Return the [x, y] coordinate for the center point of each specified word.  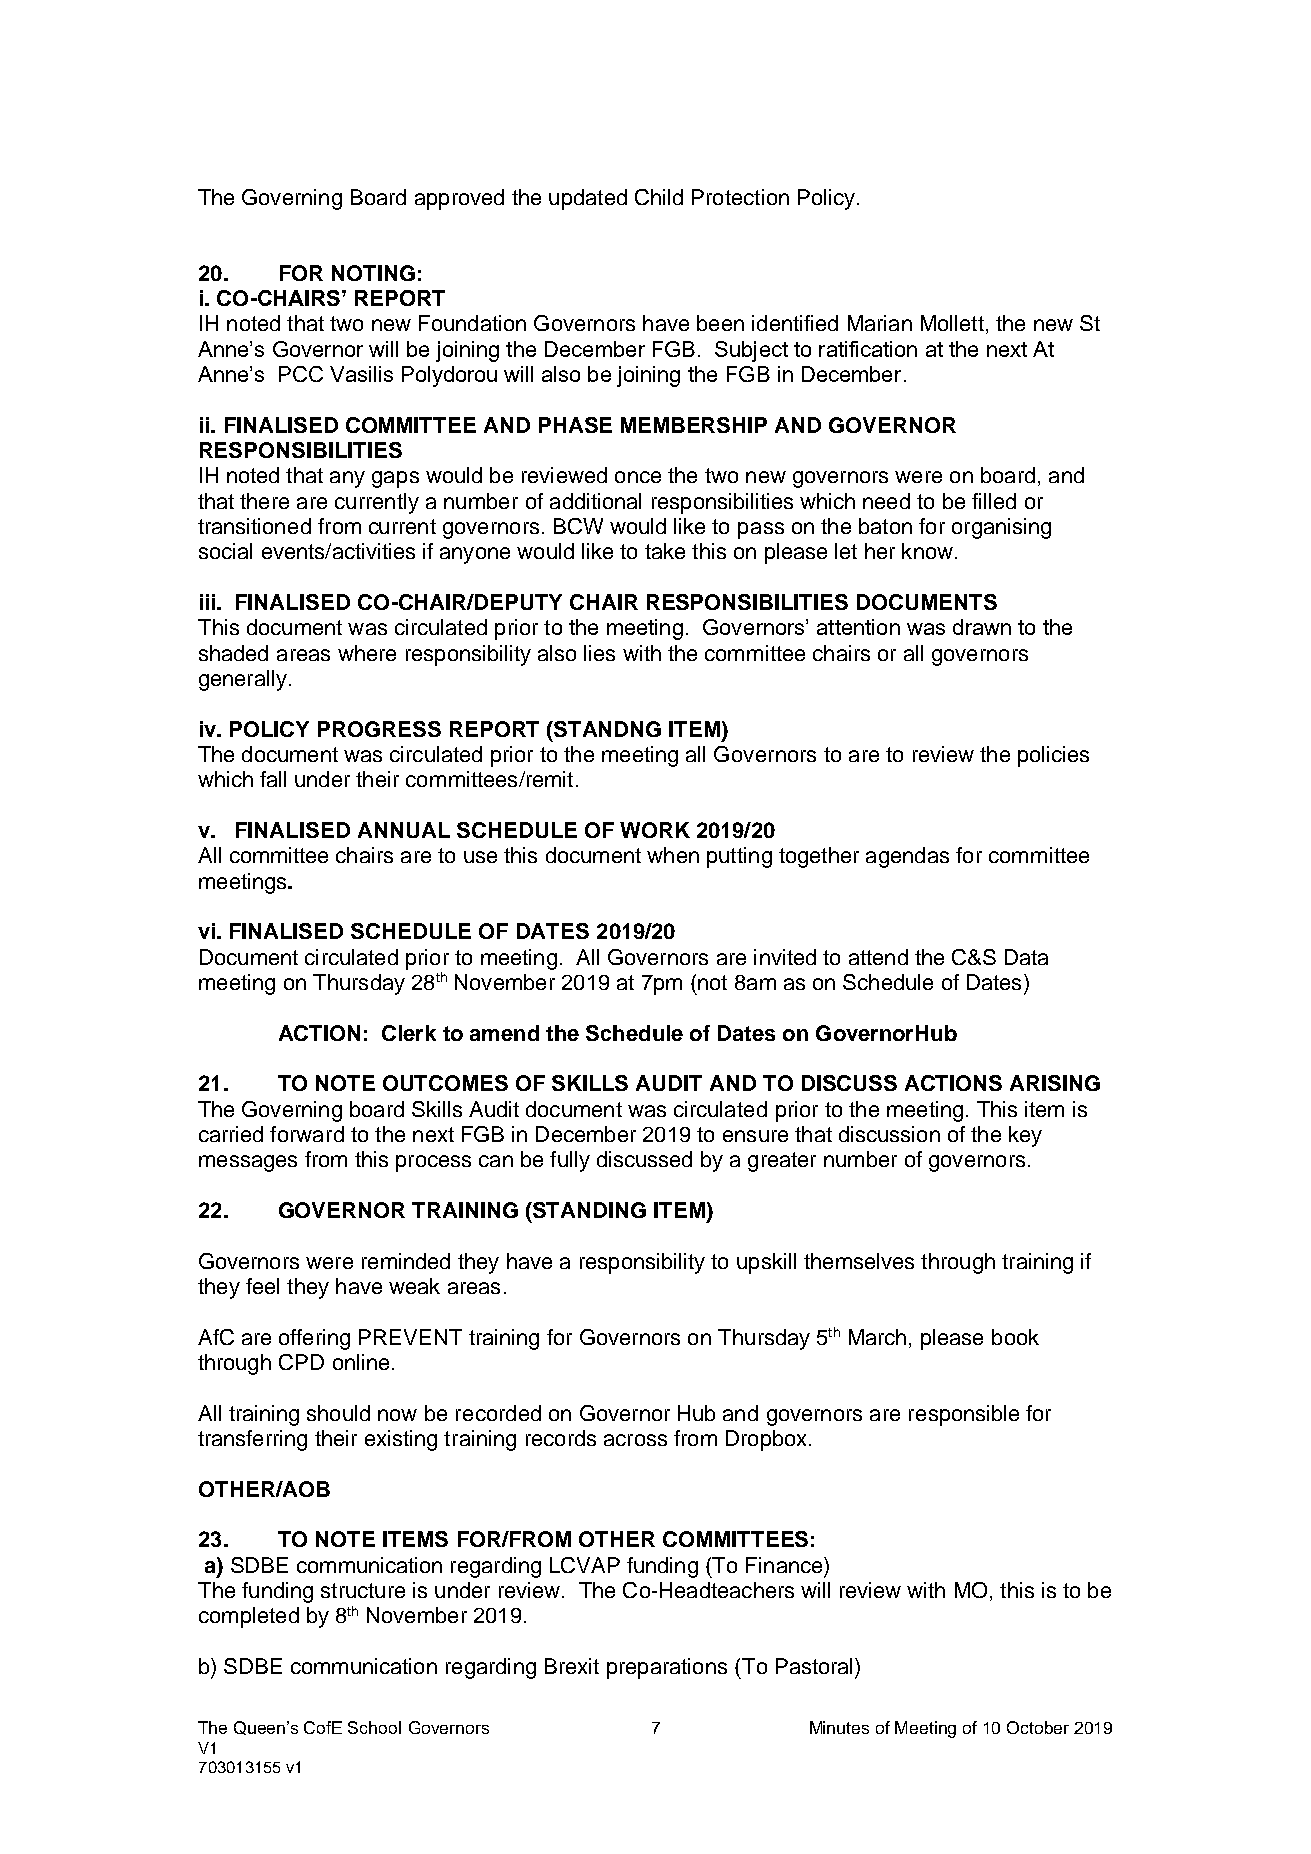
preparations [667, 1668]
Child [659, 197]
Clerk [409, 1033]
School [374, 1727]
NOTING [373, 273]
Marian [880, 323]
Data [1026, 957]
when [673, 855]
